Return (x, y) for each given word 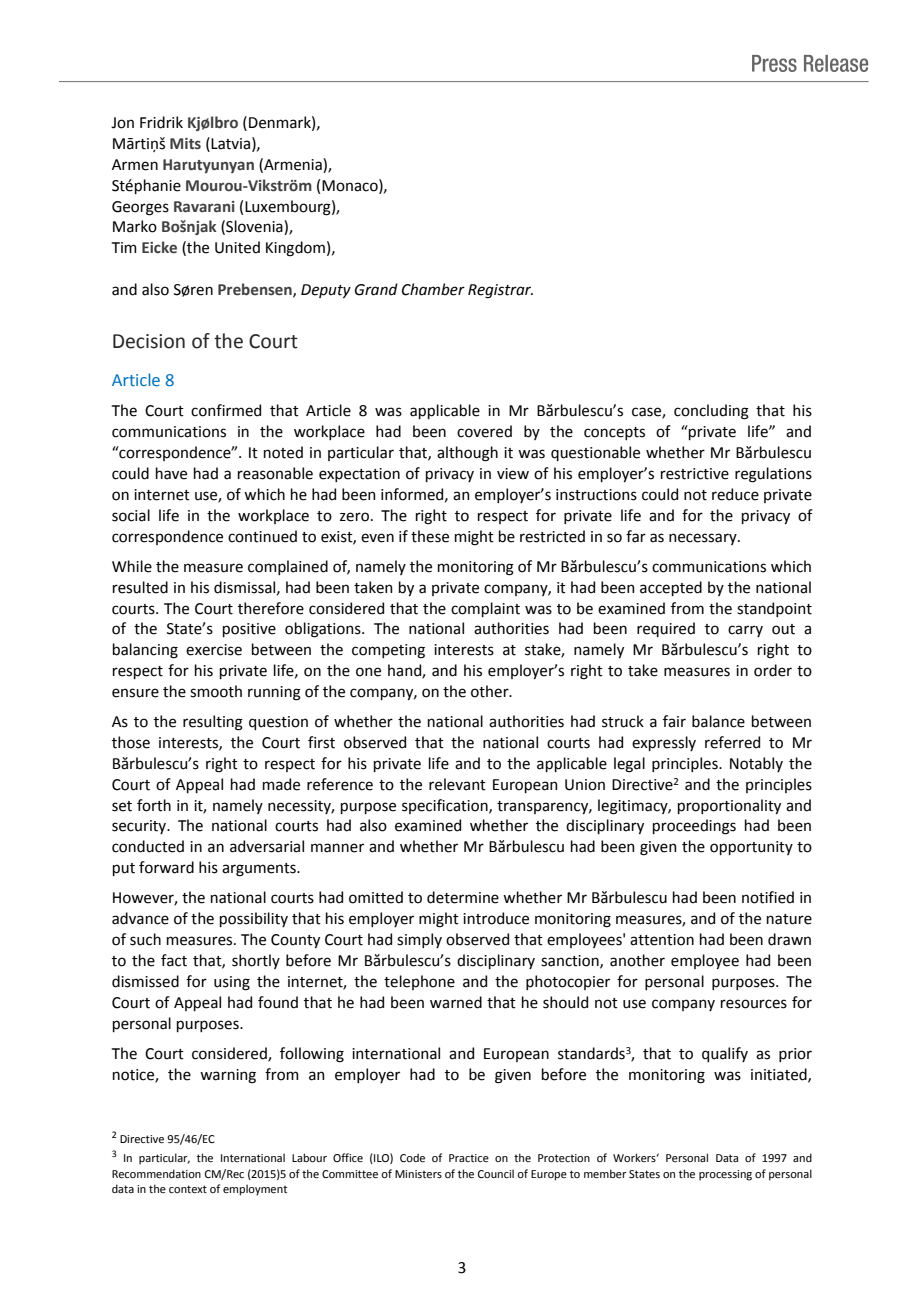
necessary (704, 539)
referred (732, 742)
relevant (457, 784)
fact (174, 960)
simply (419, 940)
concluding (711, 412)
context (188, 1189)
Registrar (500, 291)
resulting (213, 723)
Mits (185, 144)
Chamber (433, 289)
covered (484, 431)
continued (262, 536)
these (430, 536)
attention (662, 940)
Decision (149, 341)
